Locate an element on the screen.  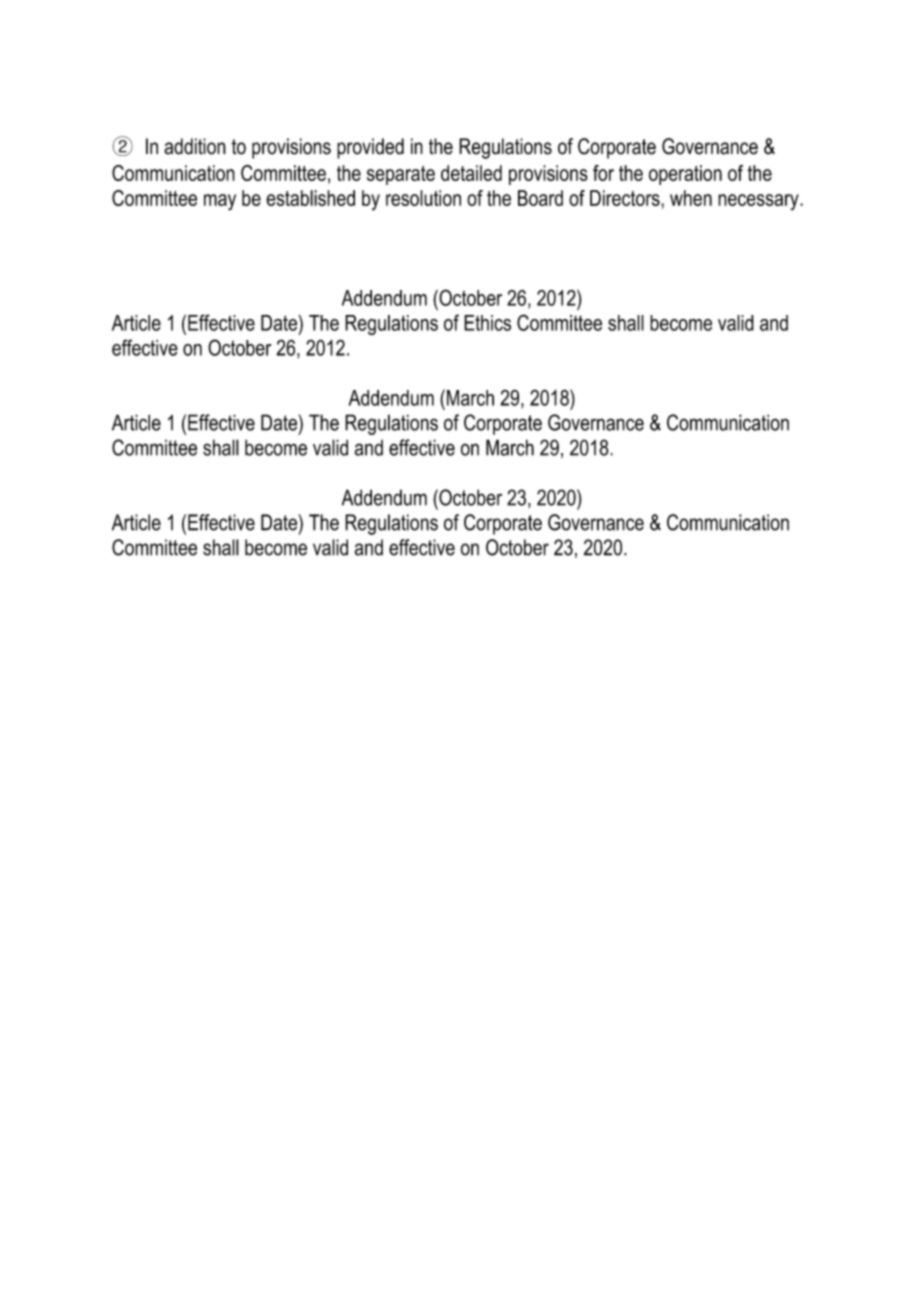
resolution is located at coordinates (423, 198).
